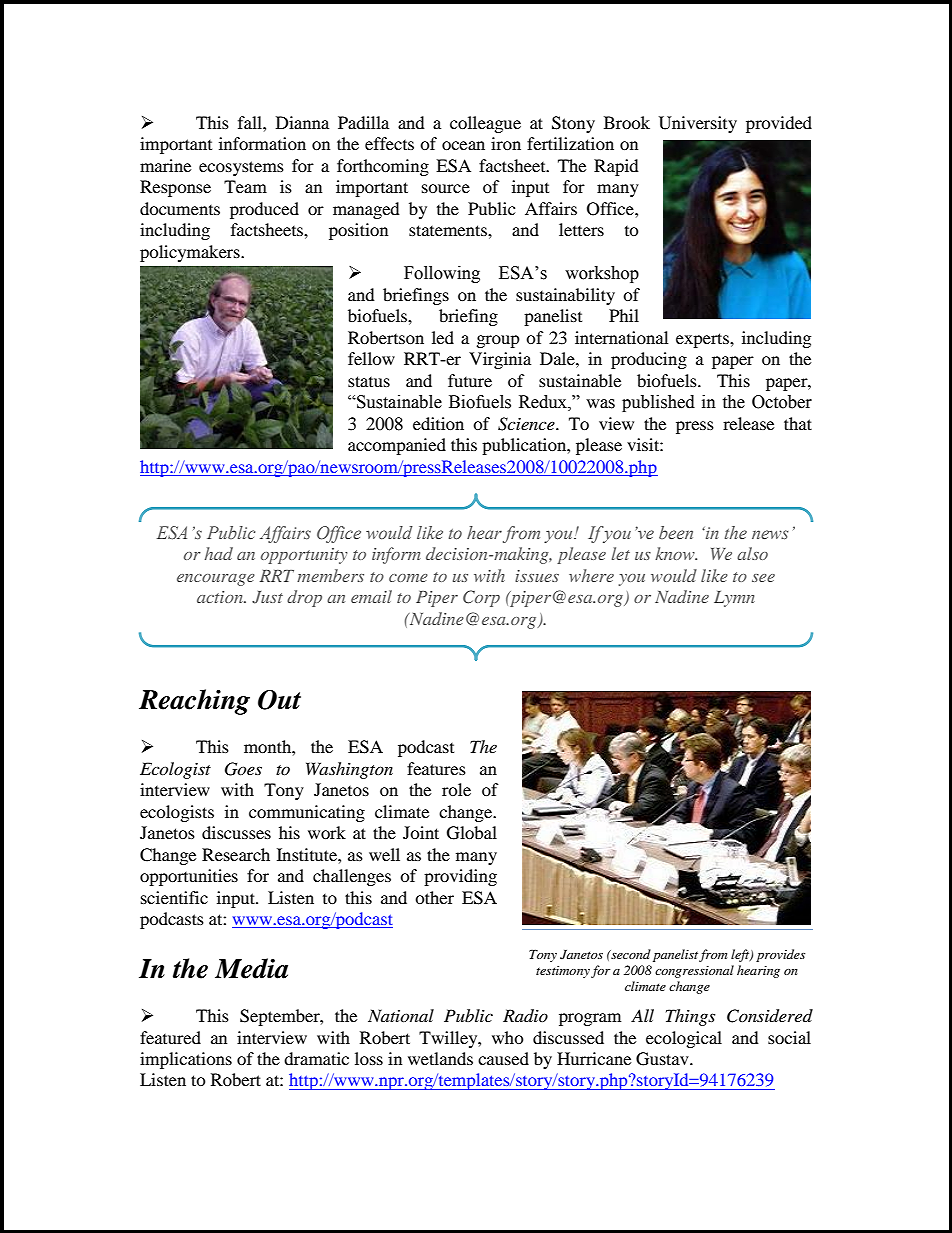  Describe the element at coordinates (481, 598) in the screenshot. I see `Corp` at that location.
